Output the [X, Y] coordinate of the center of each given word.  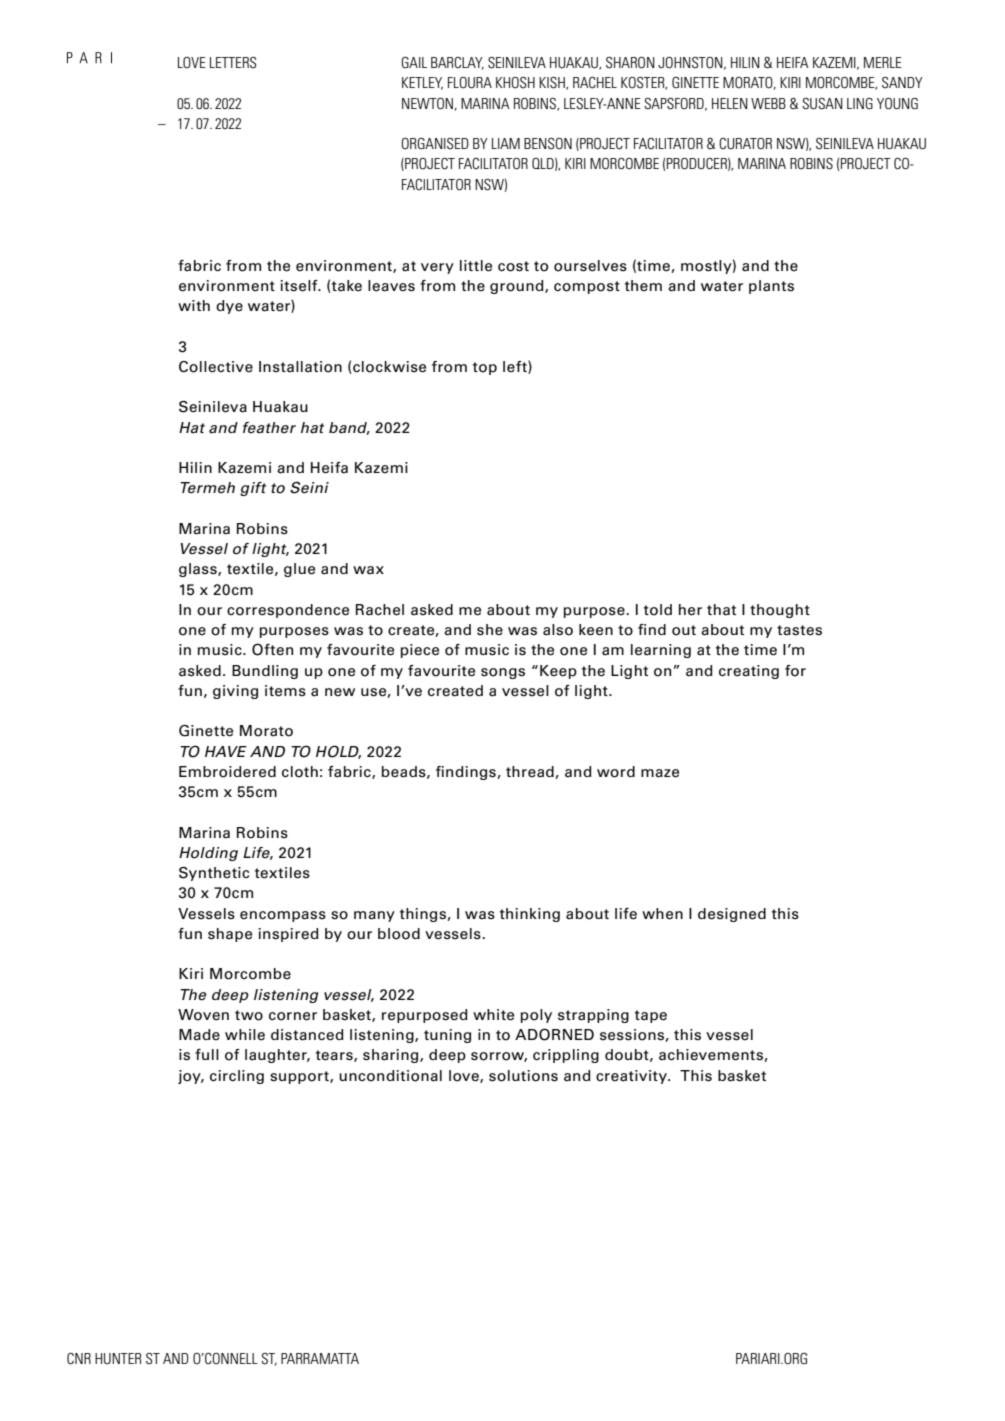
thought [780, 611]
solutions [523, 1076]
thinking [530, 915]
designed [732, 915]
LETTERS [233, 63]
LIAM [506, 143]
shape [230, 935]
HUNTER [118, 1358]
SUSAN [822, 104]
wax [368, 570]
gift [253, 489]
